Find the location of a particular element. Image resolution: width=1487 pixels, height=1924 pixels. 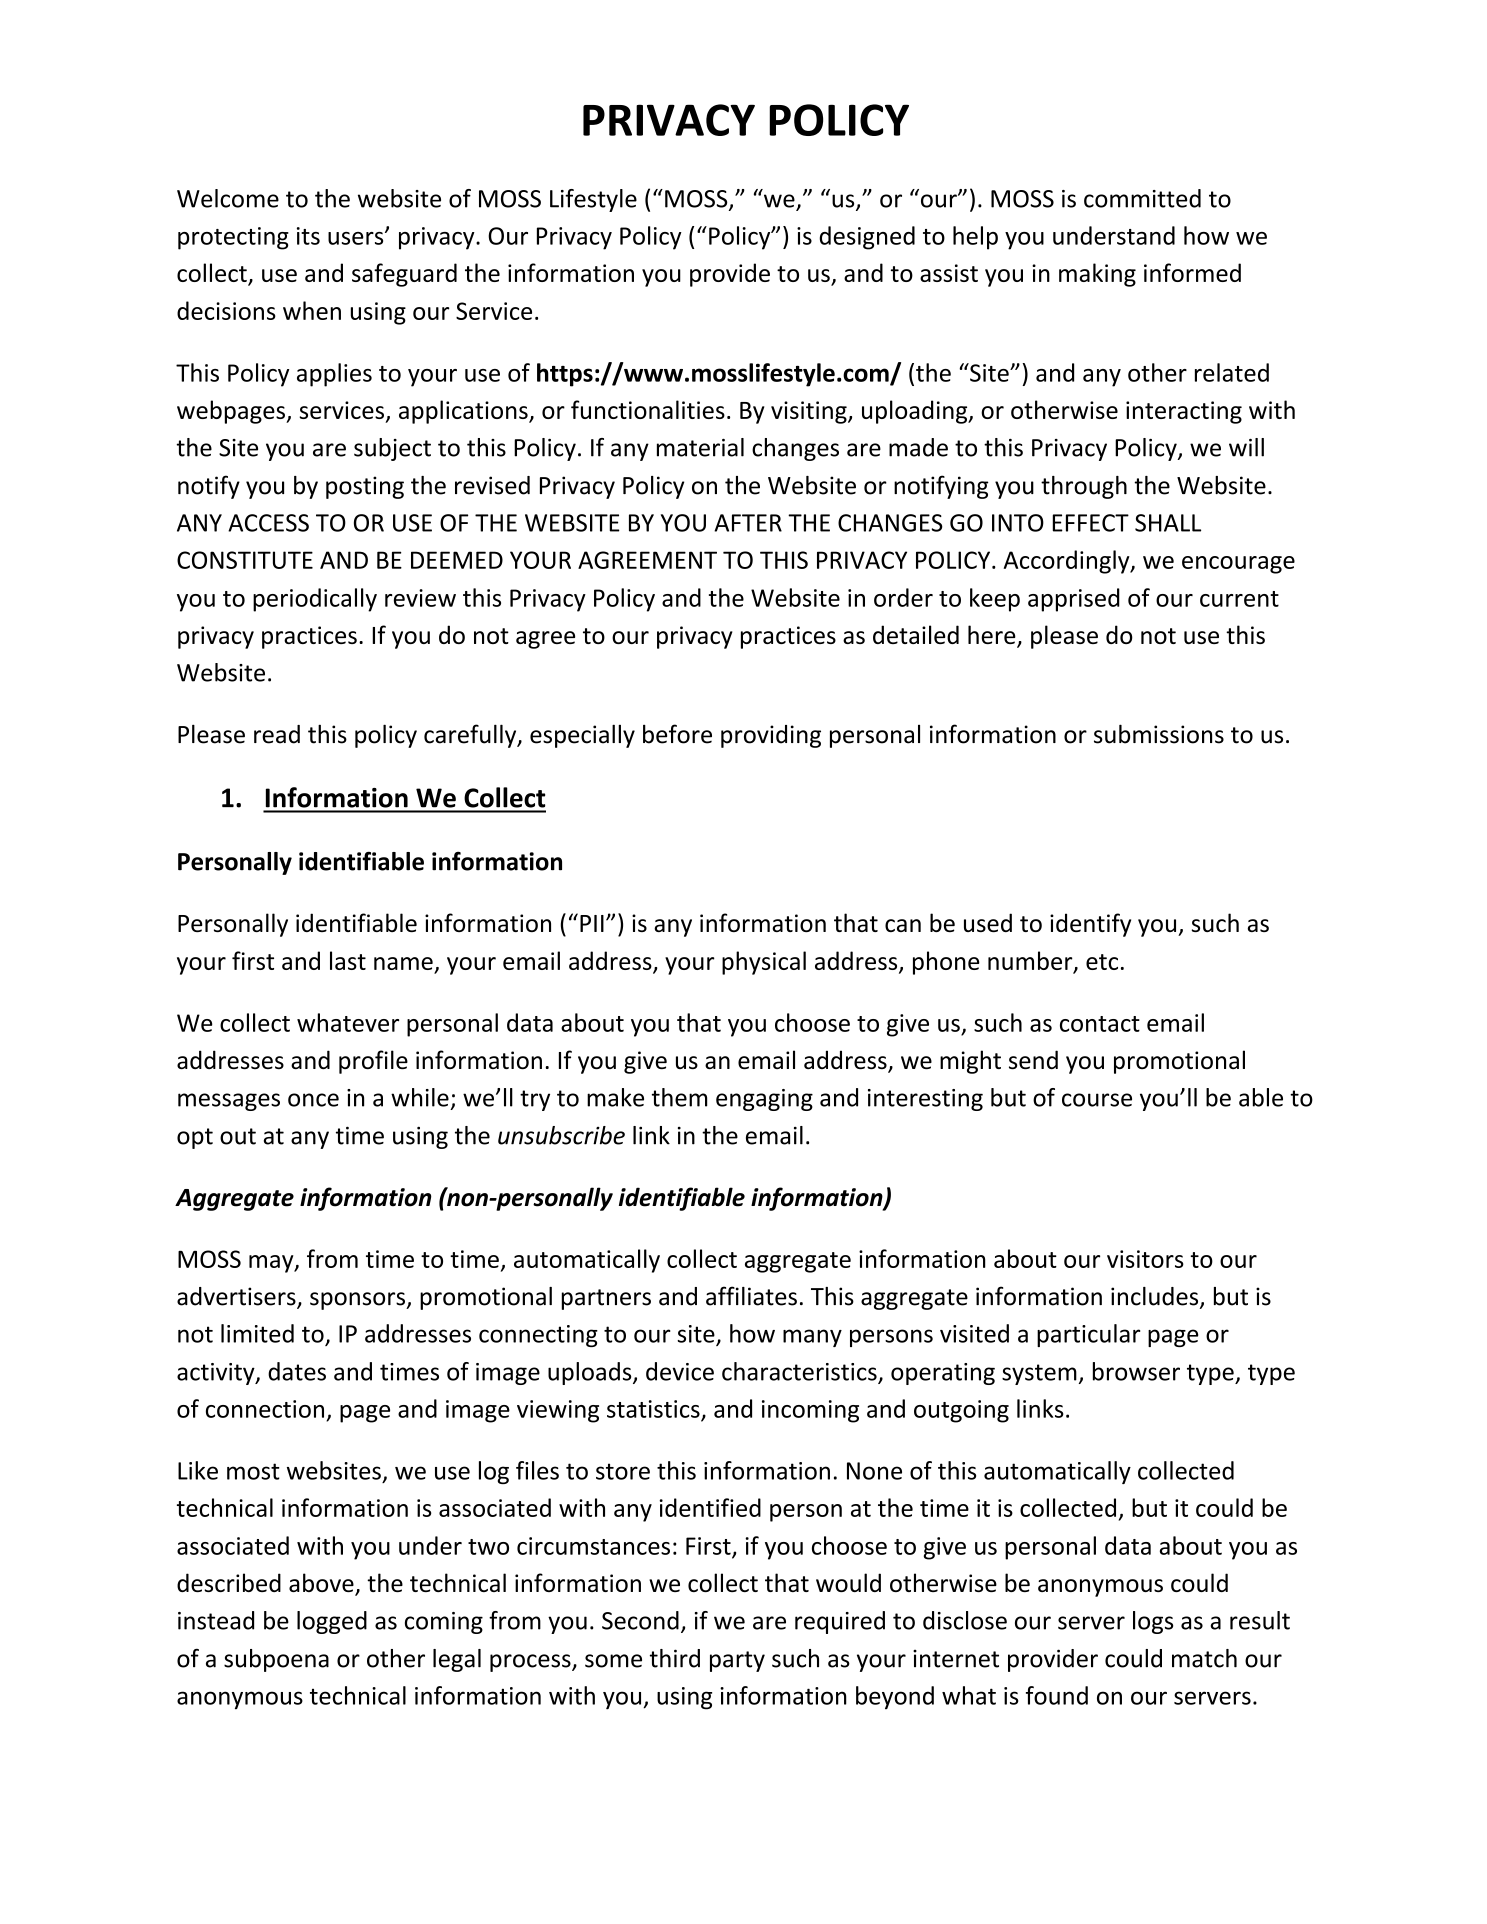

affiliates is located at coordinates (751, 1296).
